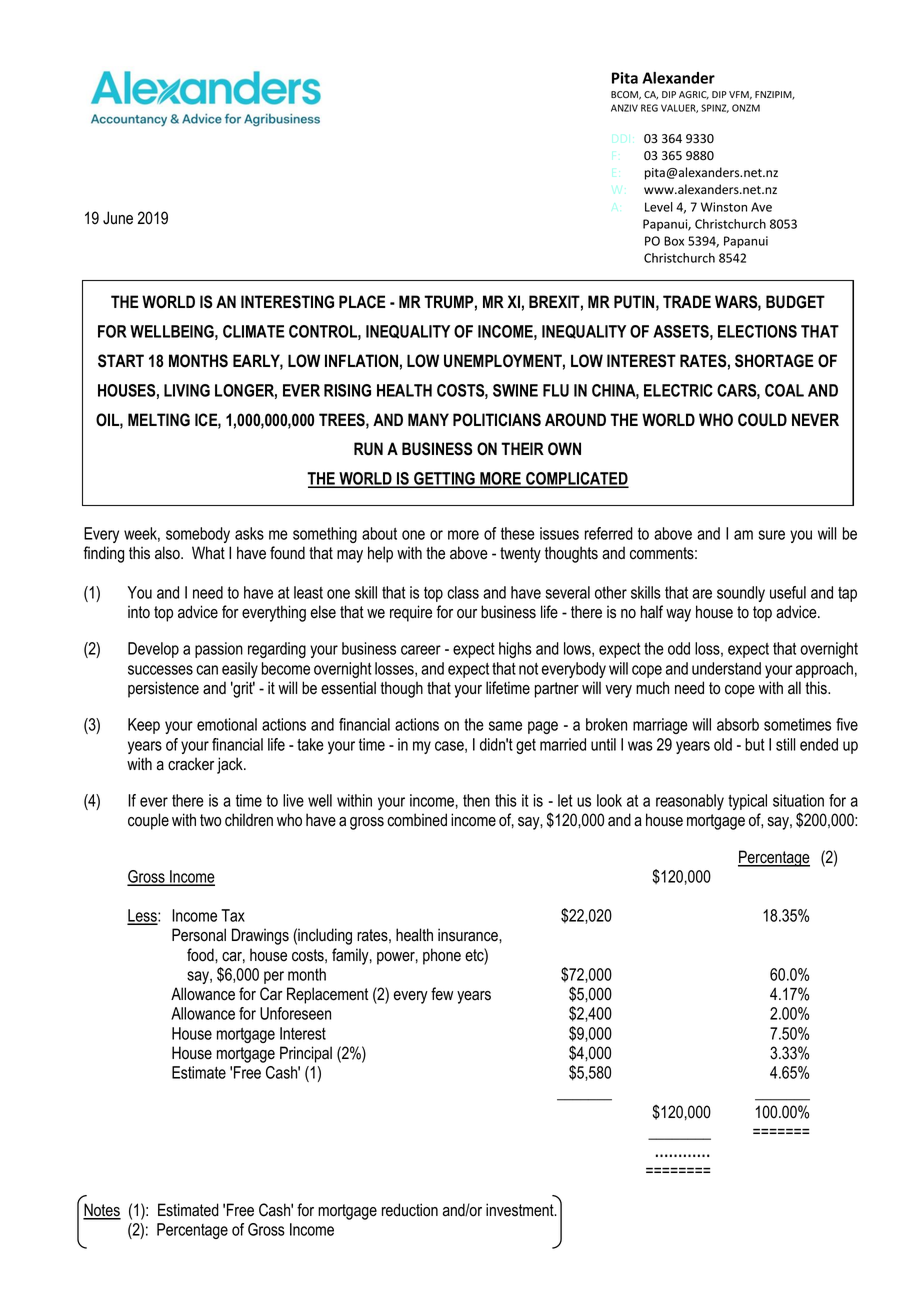  I want to click on can, so click(207, 670).
